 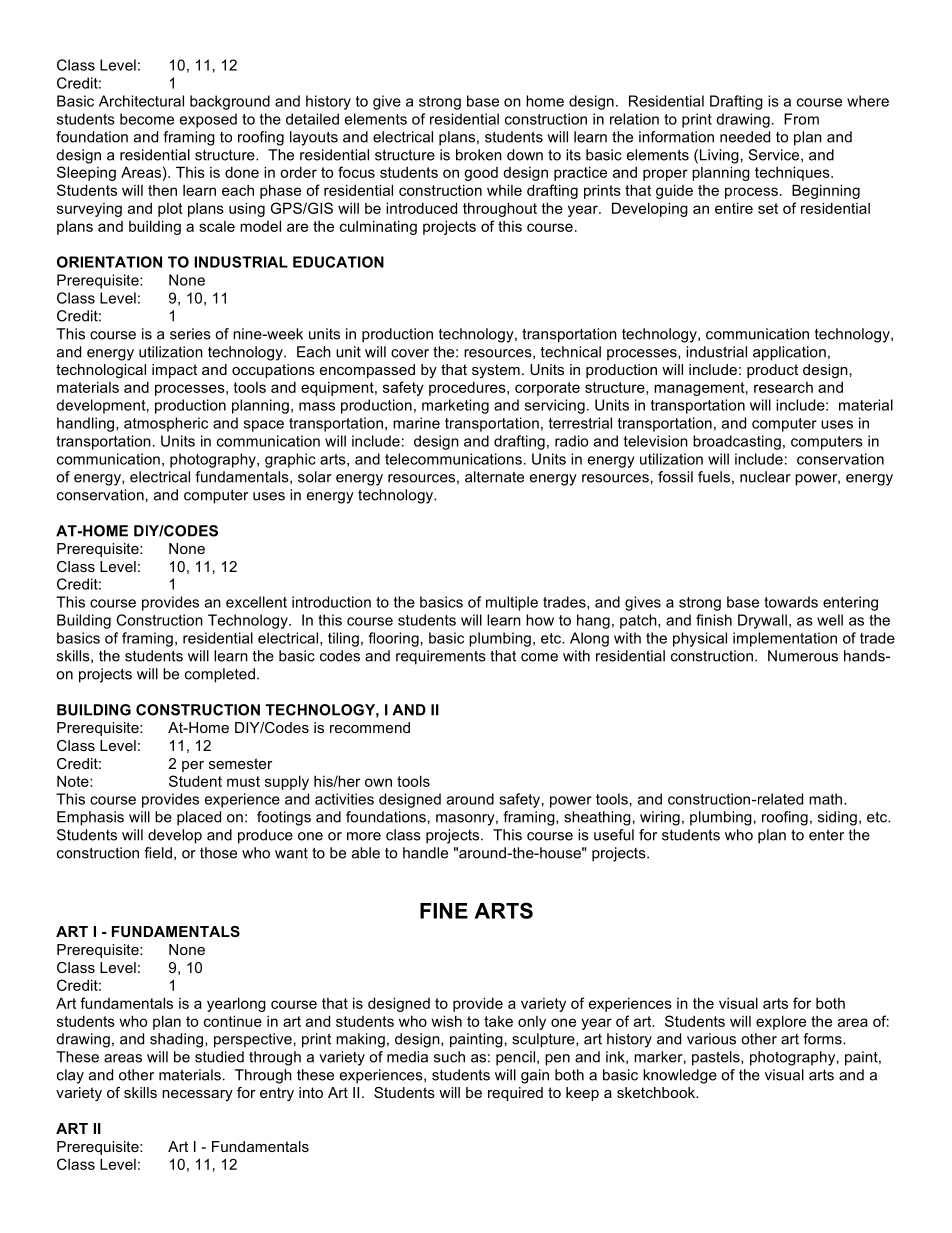 What do you see at coordinates (370, 727) in the screenshot?
I see `recommend` at bounding box center [370, 727].
